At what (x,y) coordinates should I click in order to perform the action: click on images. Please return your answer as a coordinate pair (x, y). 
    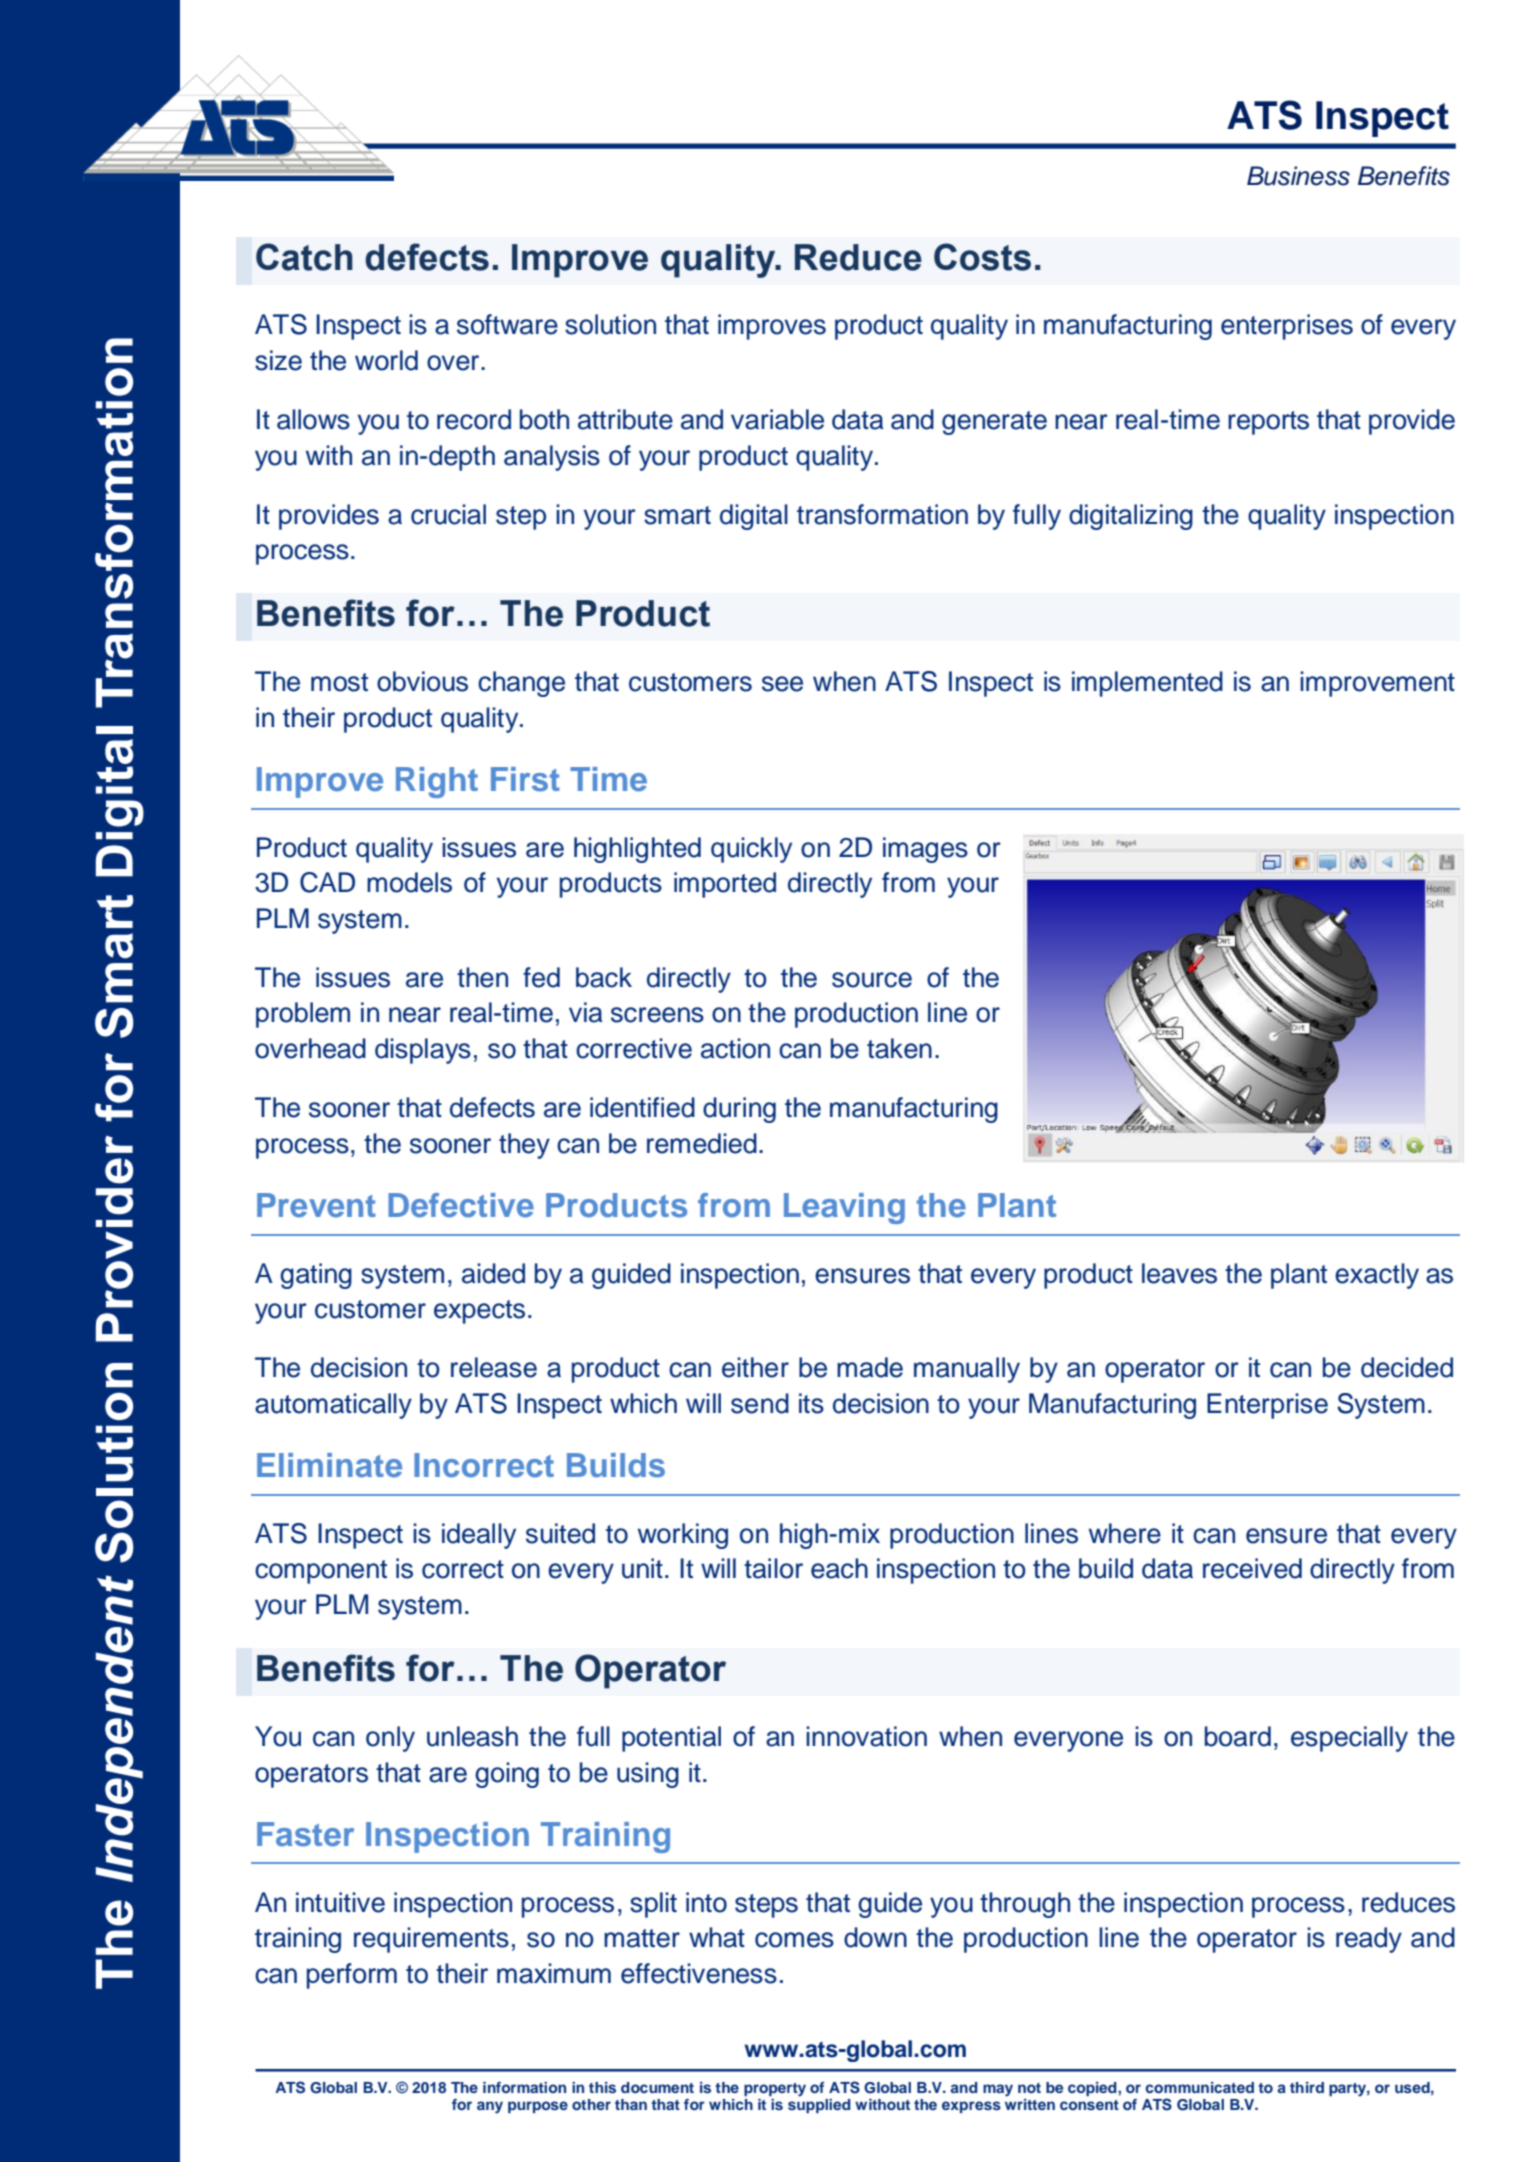
    Looking at the image, I should click on (925, 850).
